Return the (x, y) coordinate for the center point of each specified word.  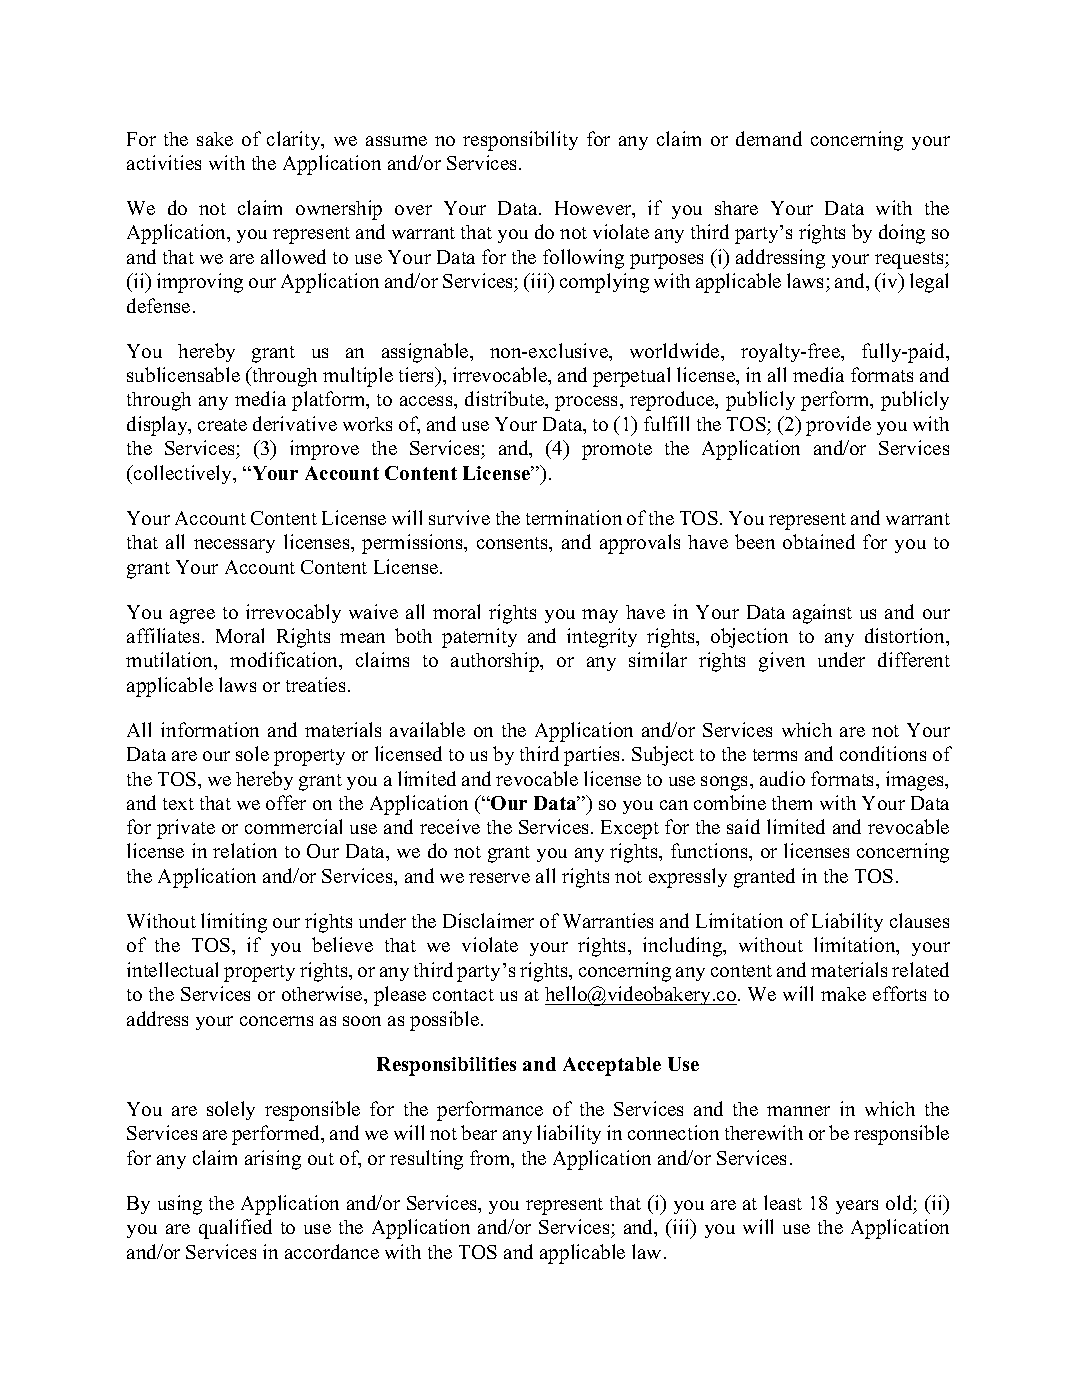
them (792, 803)
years (857, 1207)
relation (245, 850)
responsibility (520, 141)
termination (574, 517)
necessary (234, 546)
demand (769, 138)
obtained (819, 541)
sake (215, 139)
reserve (499, 878)
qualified (235, 1229)
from (491, 1159)
